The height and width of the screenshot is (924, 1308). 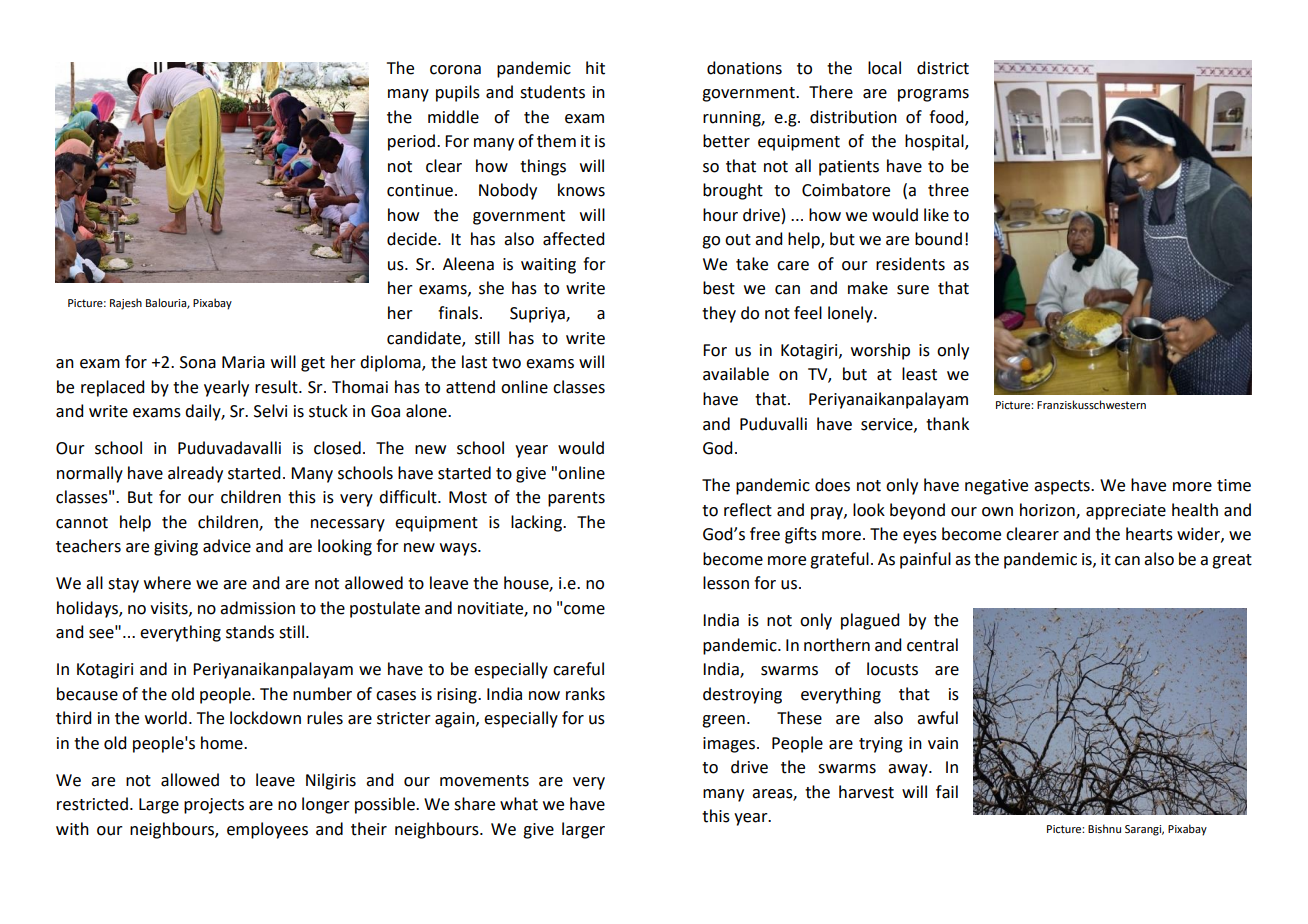 I want to click on hit, so click(x=595, y=68).
